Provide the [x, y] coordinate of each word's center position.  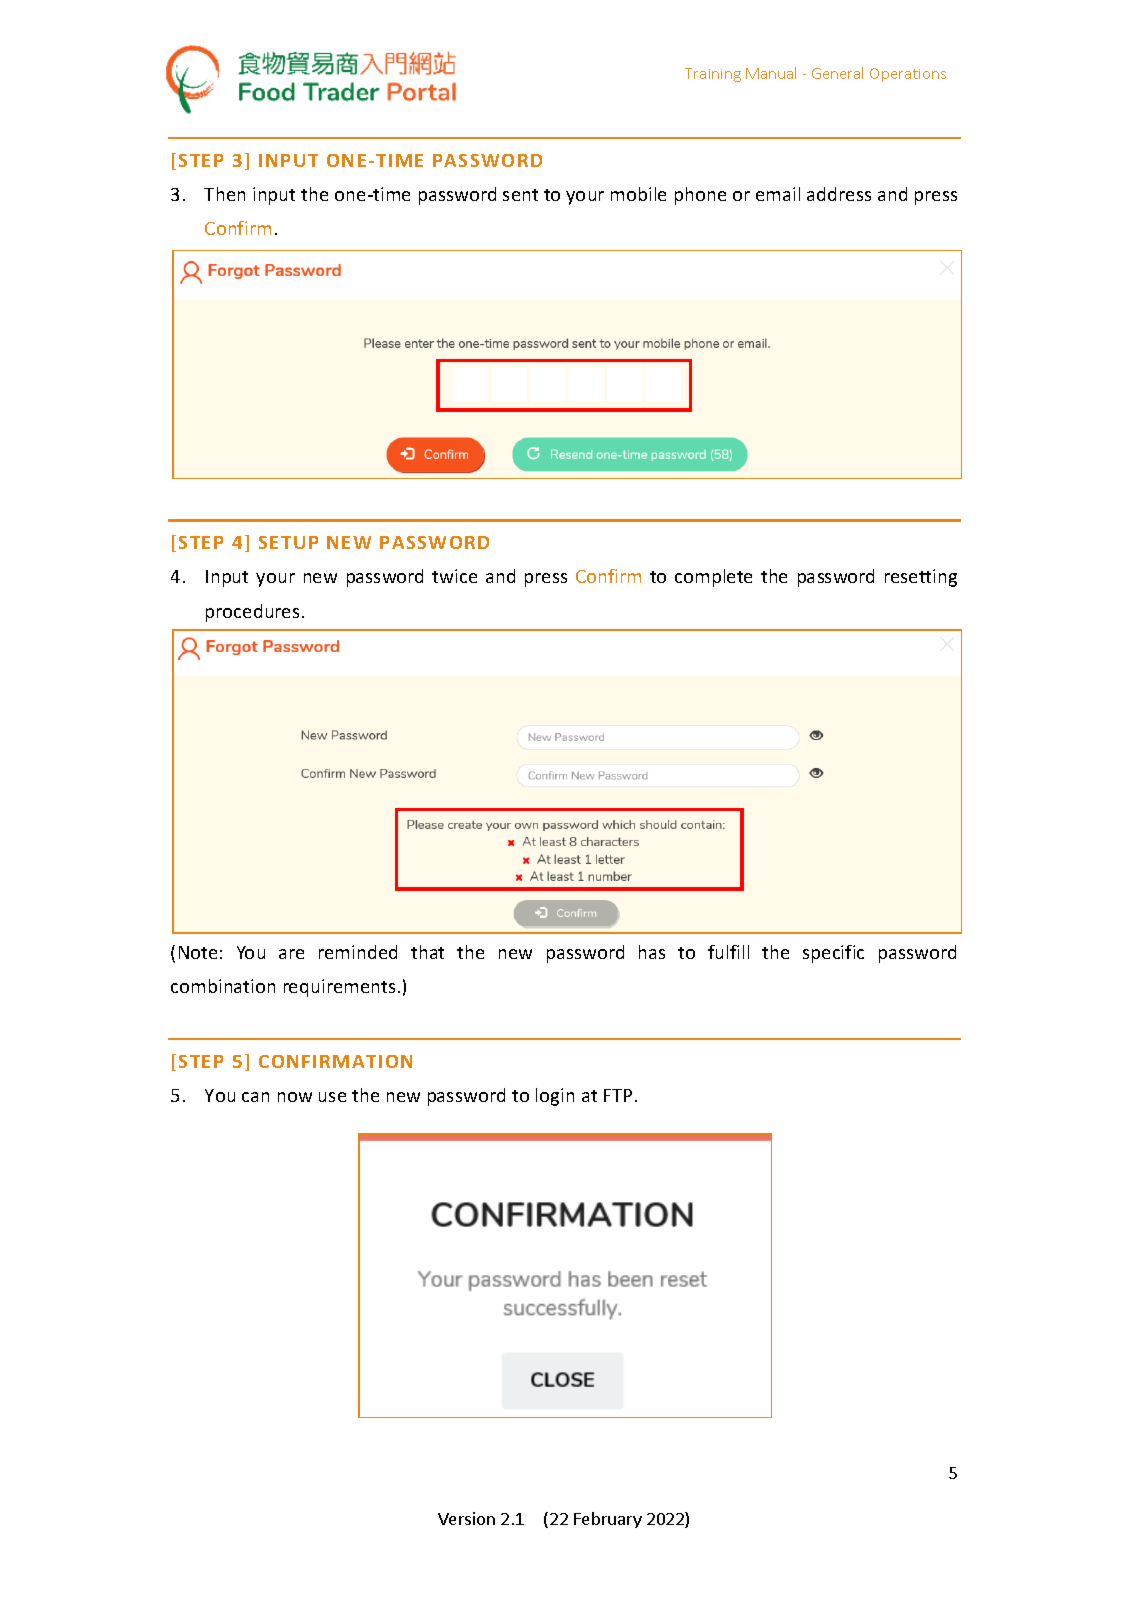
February [608, 1520]
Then [224, 194]
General [837, 73]
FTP [618, 1095]
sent [520, 195]
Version [466, 1518]
